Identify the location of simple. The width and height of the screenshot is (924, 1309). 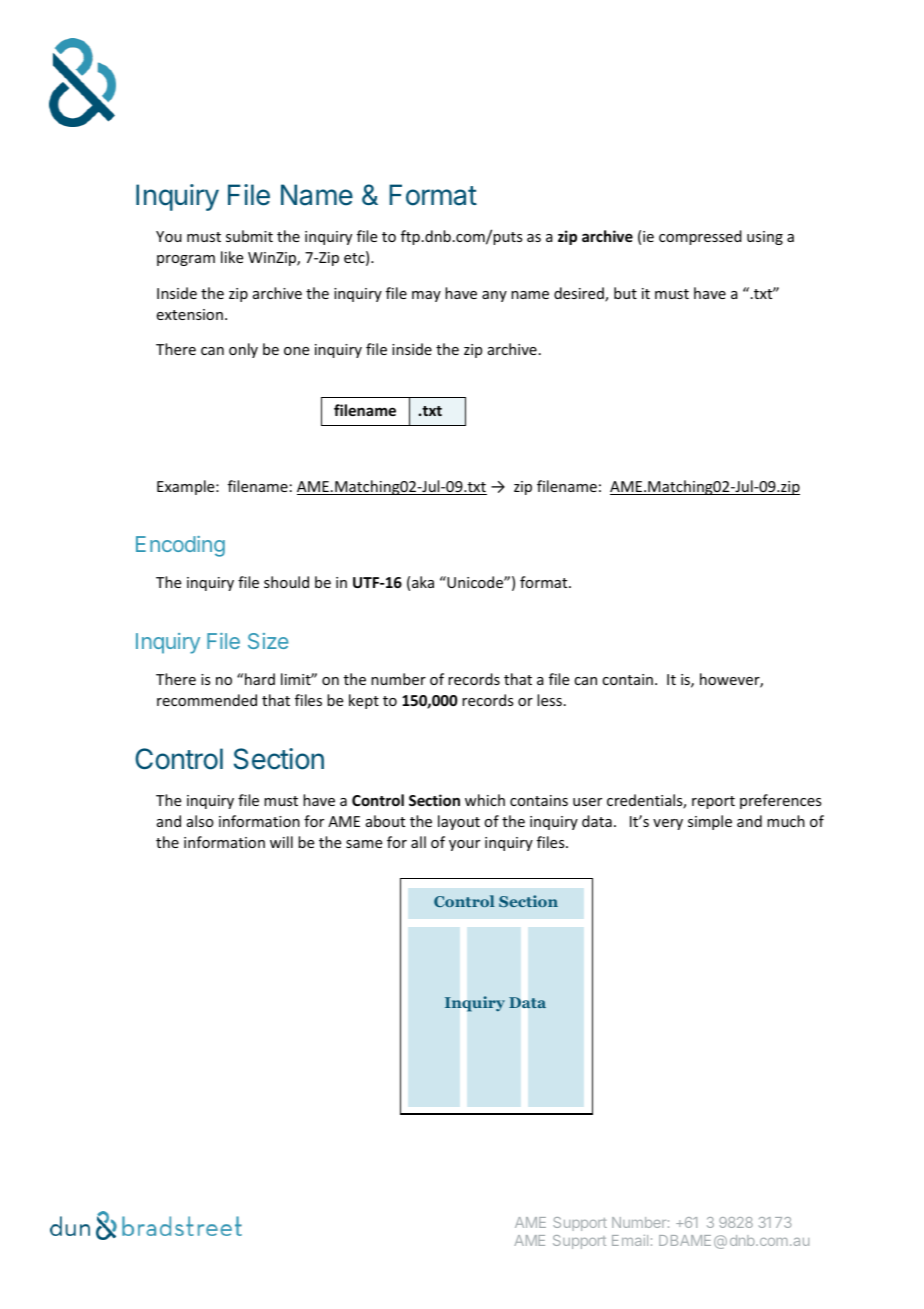
(710, 822).
